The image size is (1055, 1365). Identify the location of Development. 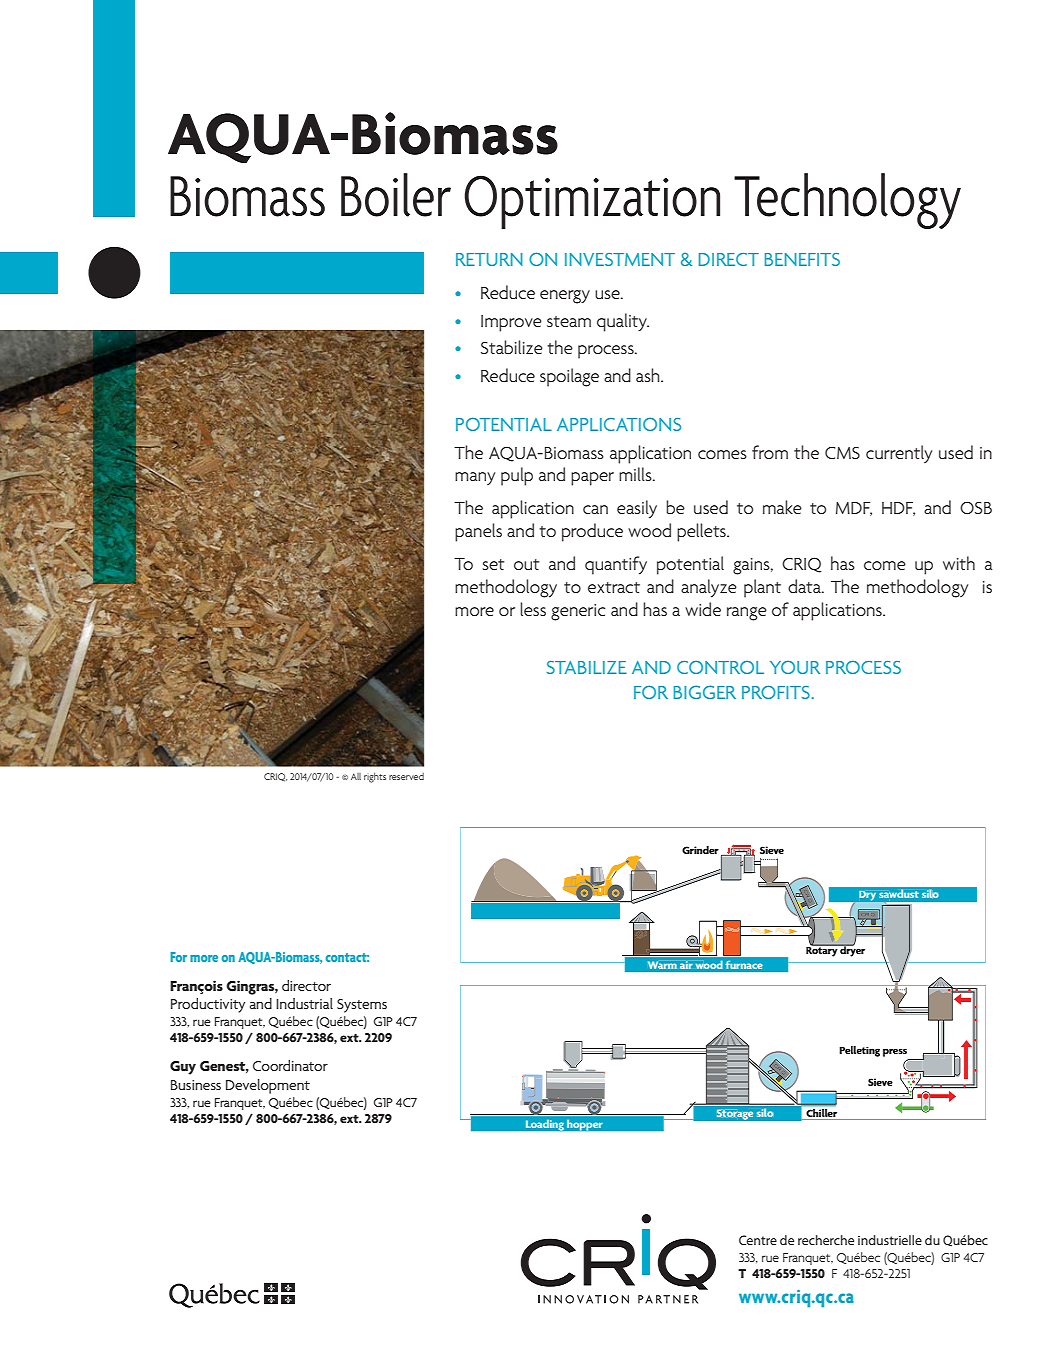
(268, 1086).
